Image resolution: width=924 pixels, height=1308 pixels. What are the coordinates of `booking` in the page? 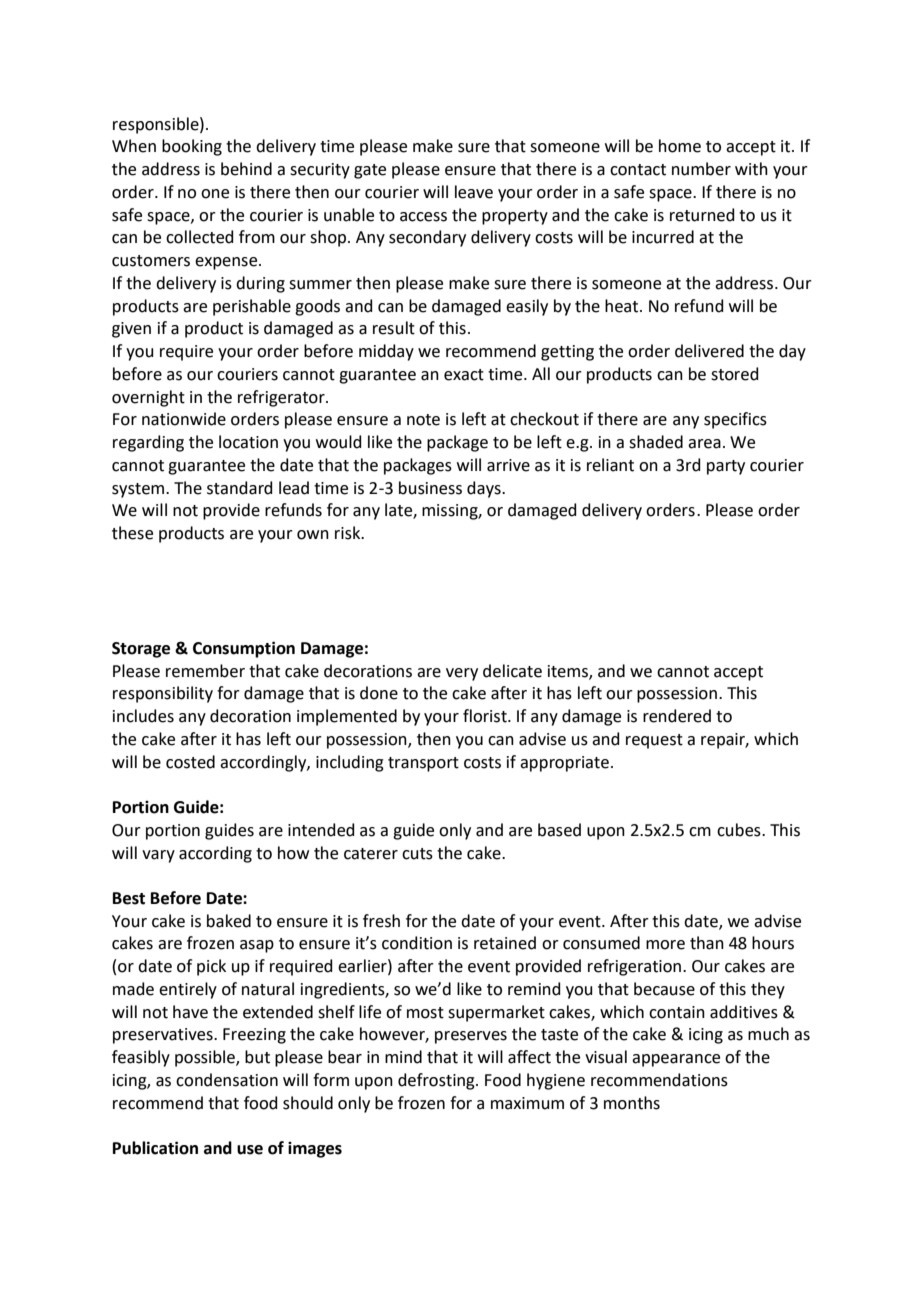 It's located at (192, 147).
